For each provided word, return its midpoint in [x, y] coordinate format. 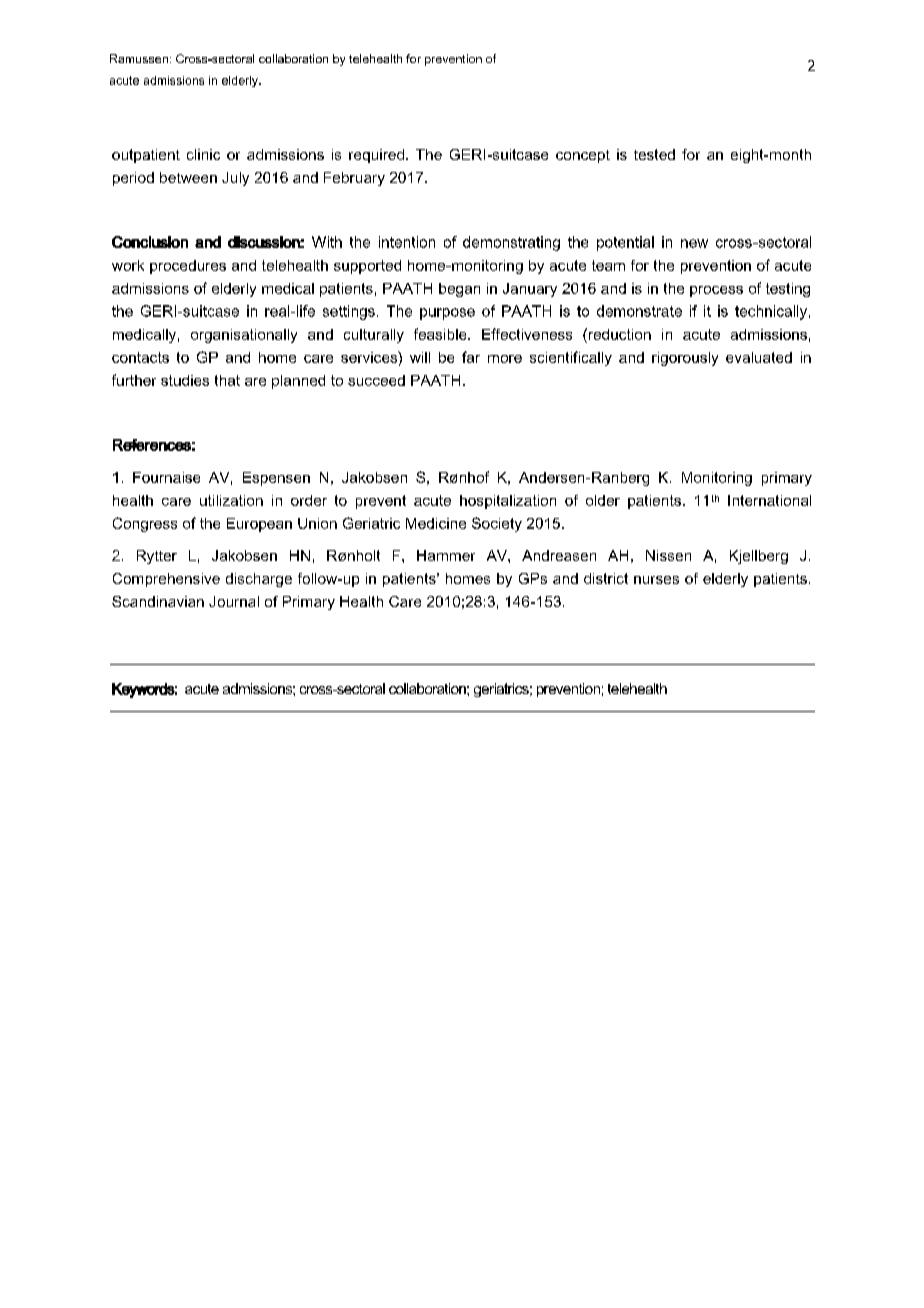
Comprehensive [166, 580]
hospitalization [508, 502]
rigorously [685, 359]
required [376, 156]
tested [654, 154]
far [471, 357]
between [188, 177]
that [227, 380]
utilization [231, 500]
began [459, 290]
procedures [188, 267]
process [716, 291]
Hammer [446, 555]
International [769, 500]
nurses [656, 580]
